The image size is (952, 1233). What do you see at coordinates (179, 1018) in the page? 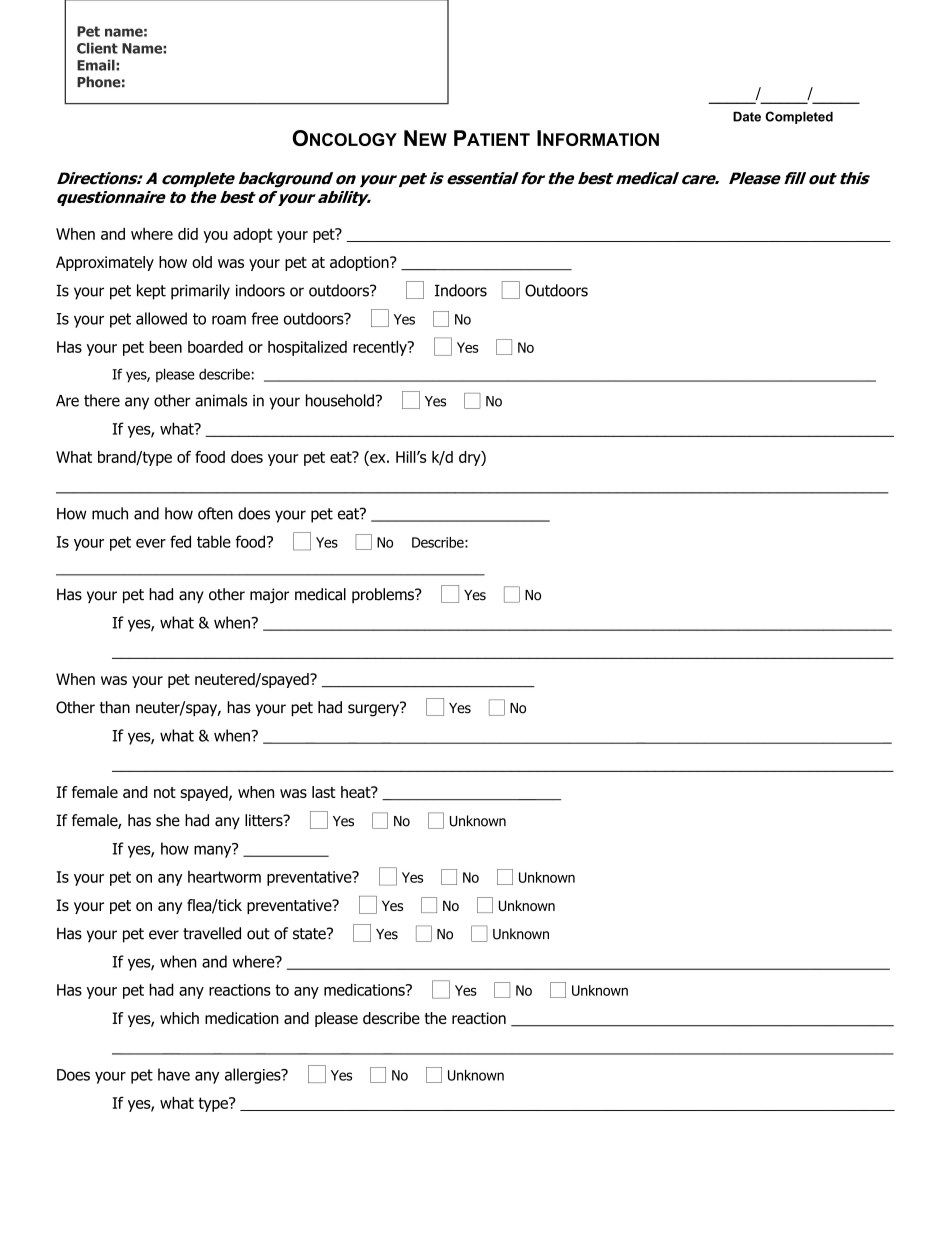
I see `which` at bounding box center [179, 1018].
